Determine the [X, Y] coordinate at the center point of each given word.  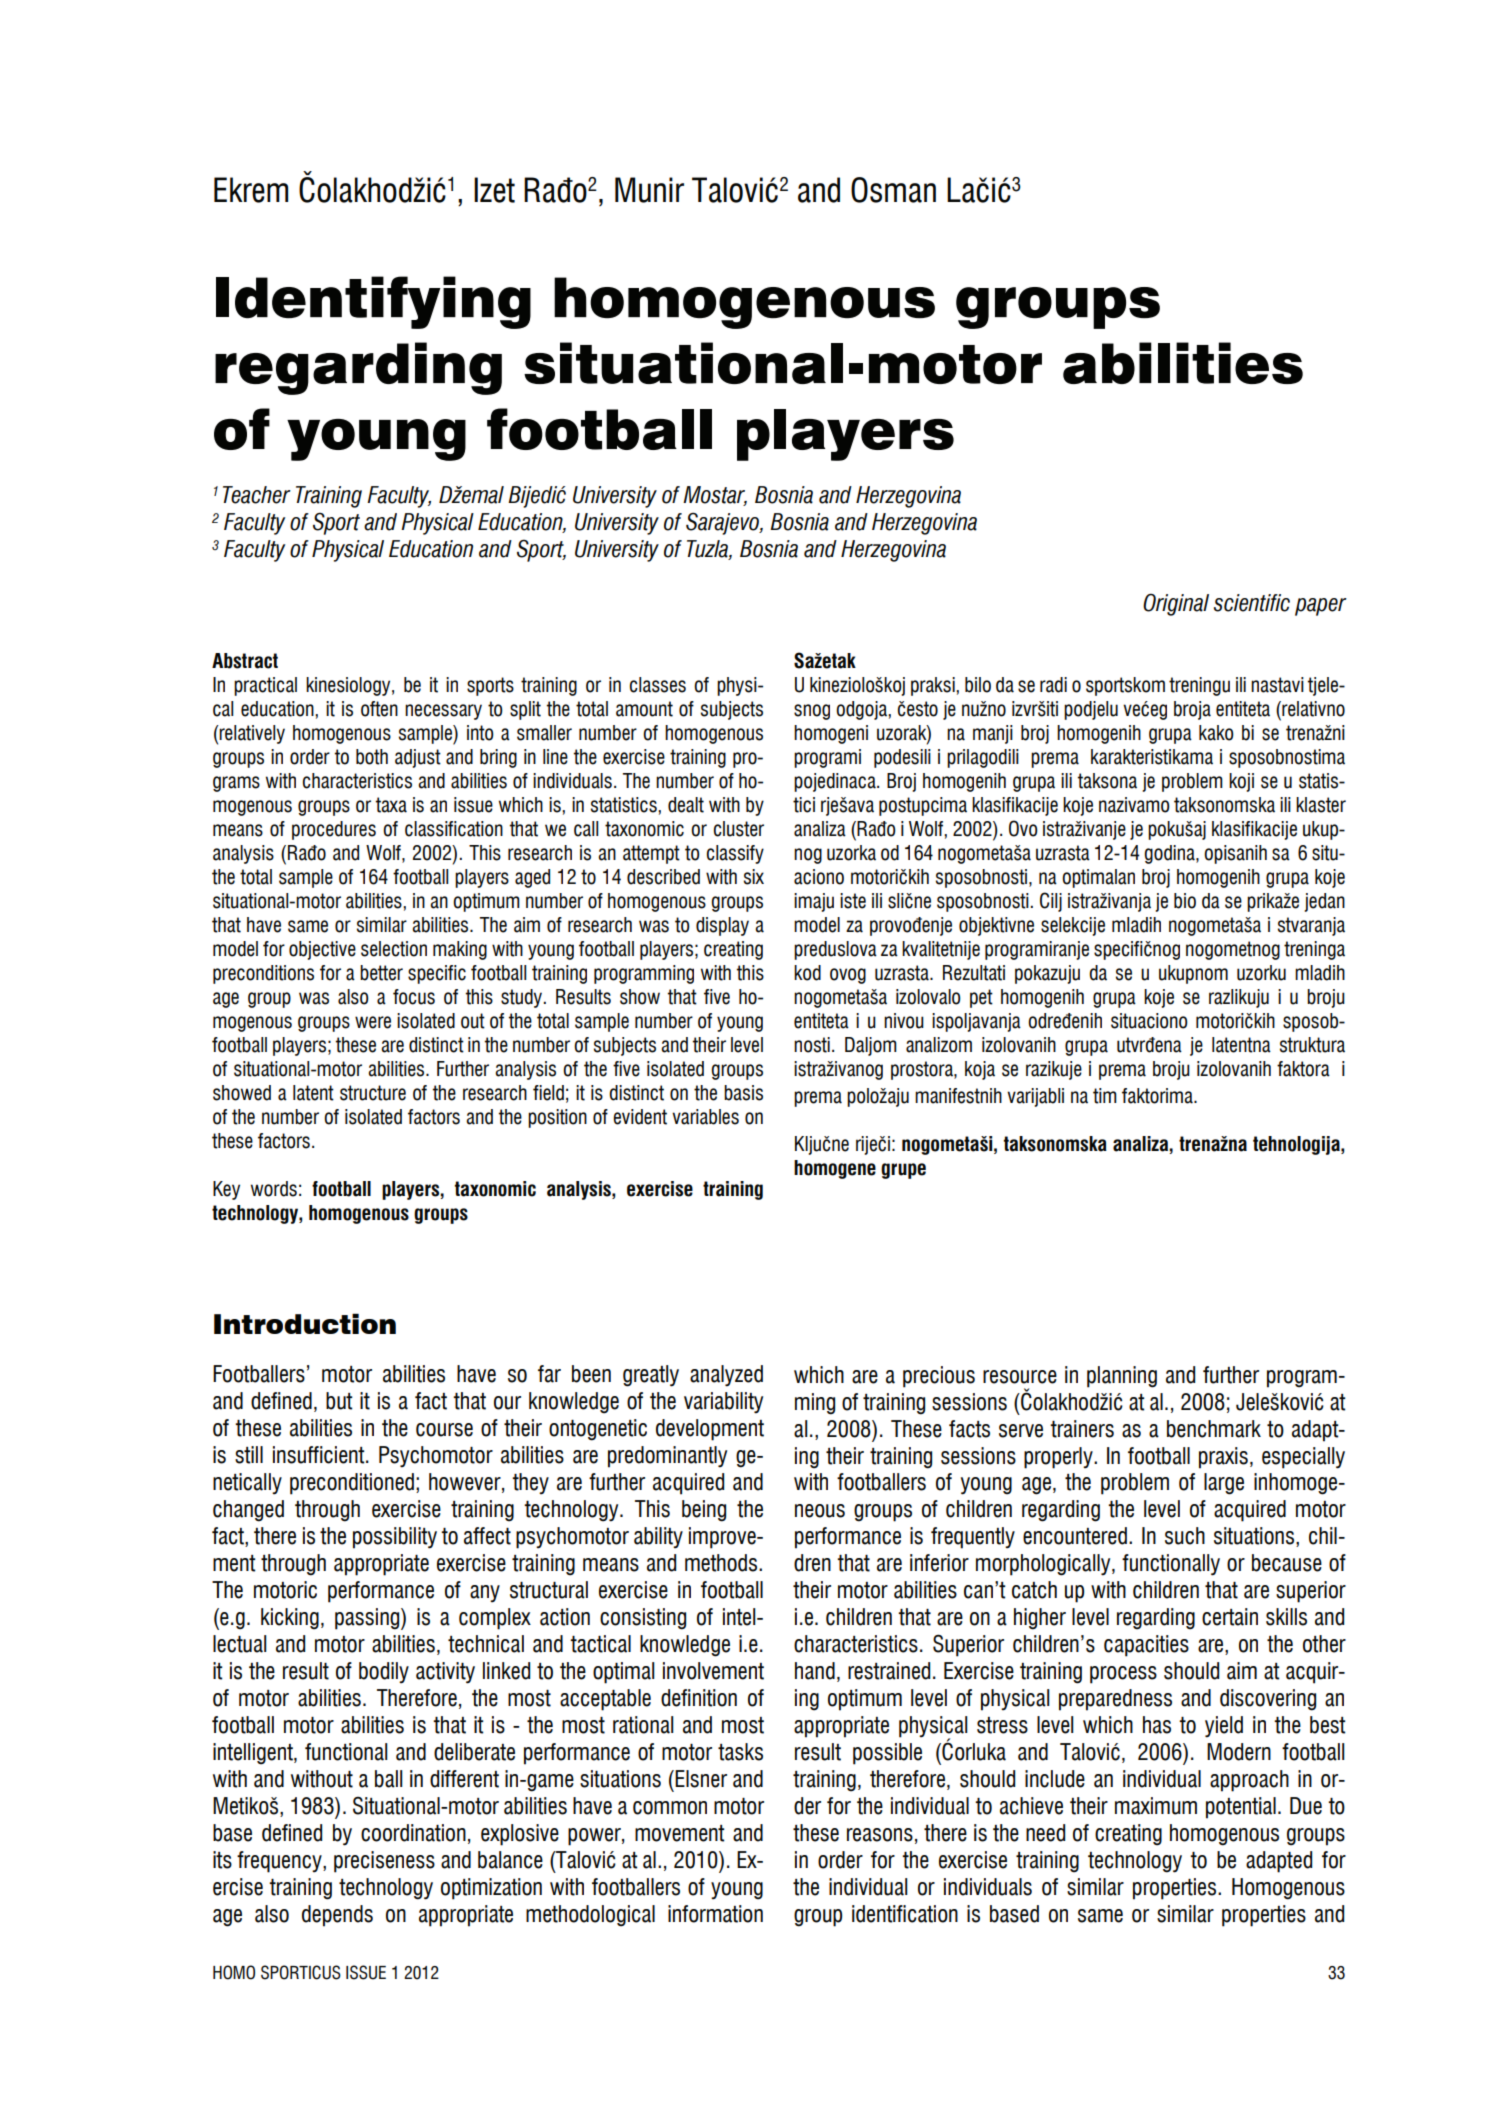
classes [658, 685]
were [373, 1022]
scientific [1252, 603]
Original [1176, 604]
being [704, 1511]
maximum [1156, 1806]
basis [743, 1093]
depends [337, 1916]
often [379, 709]
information [715, 1914]
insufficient [320, 1455]
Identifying [373, 302]
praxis [1223, 1458]
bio [1185, 901]
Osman [893, 190]
